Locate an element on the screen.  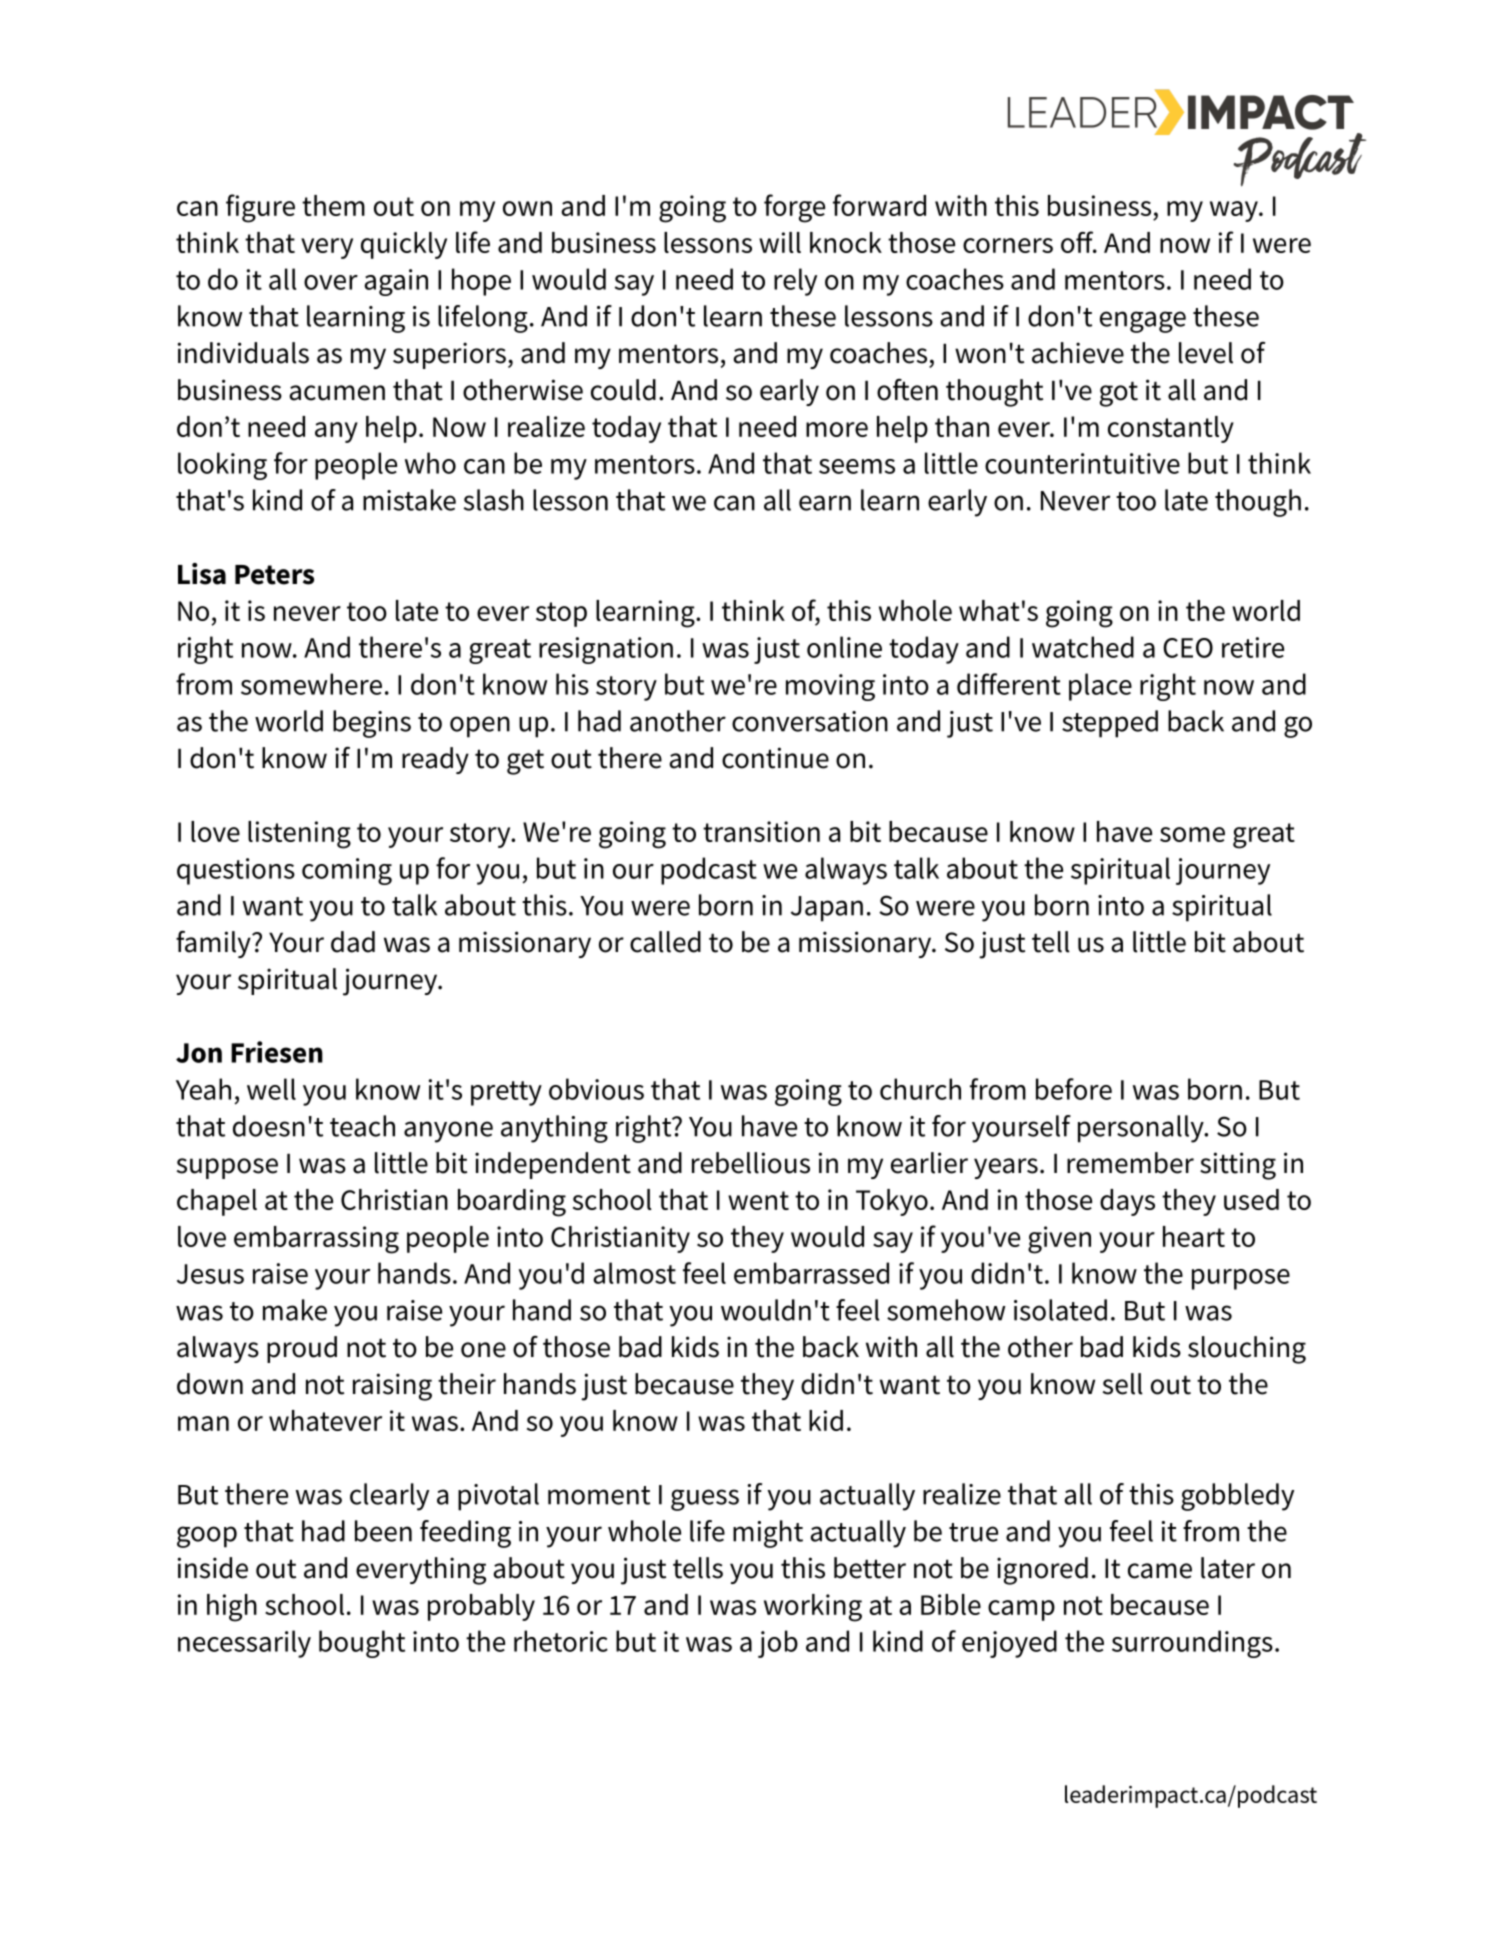
engage is located at coordinates (1143, 322).
